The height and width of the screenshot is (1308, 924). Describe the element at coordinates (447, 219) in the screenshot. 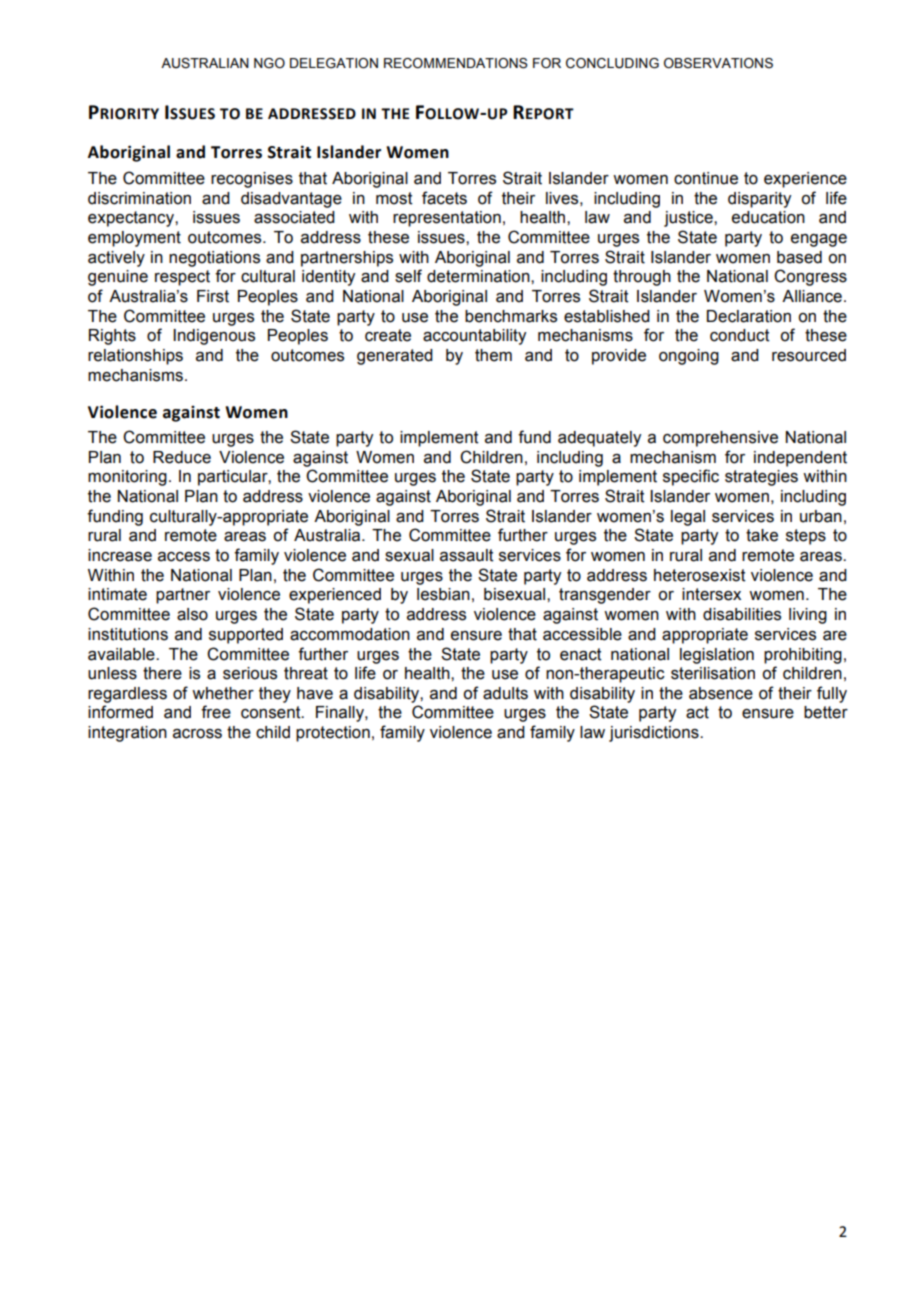

I see `representation` at that location.
